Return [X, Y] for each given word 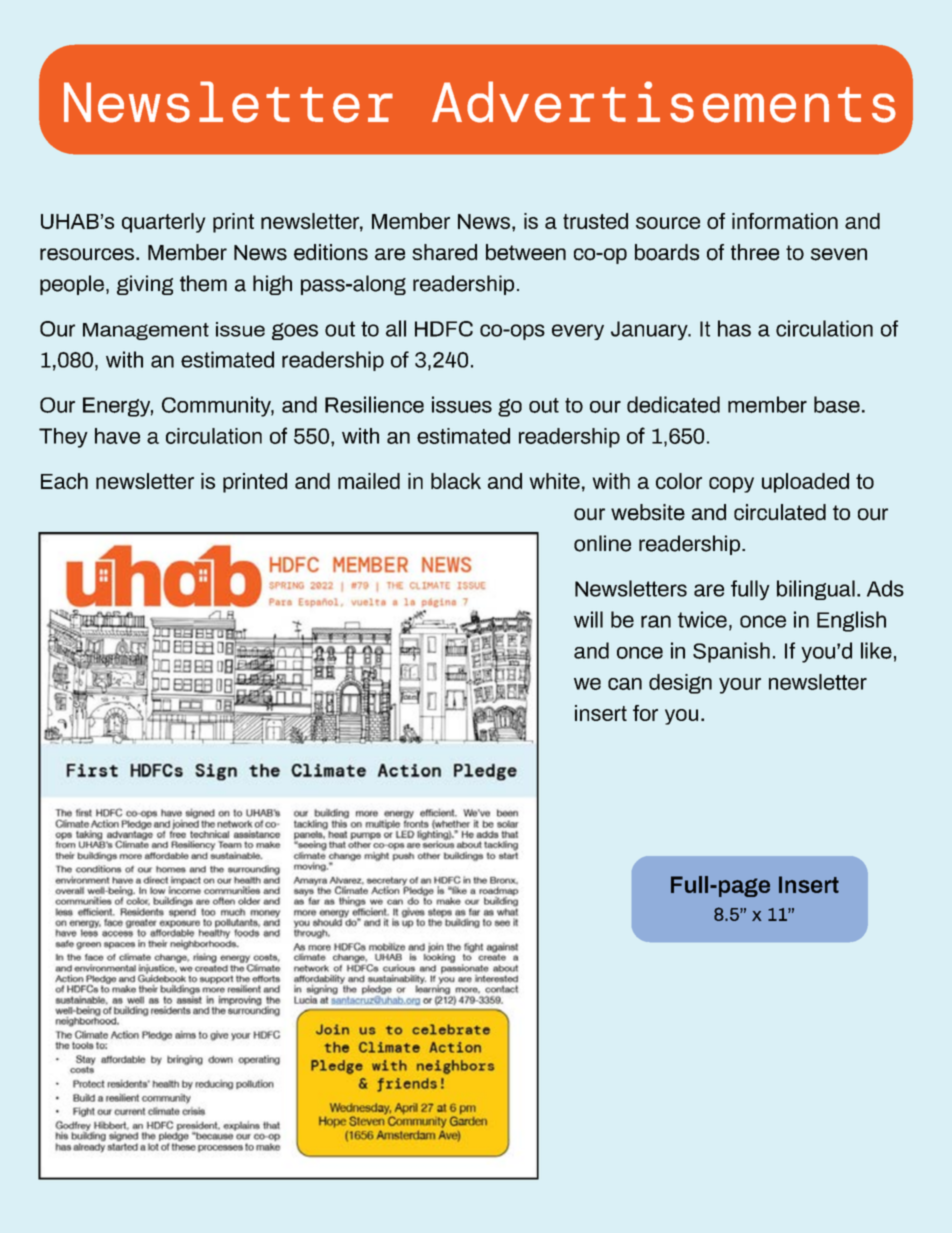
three [755, 252]
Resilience [374, 404]
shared [444, 252]
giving [145, 285]
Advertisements [664, 102]
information [785, 221]
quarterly [164, 223]
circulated [780, 512]
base [837, 404]
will [588, 619]
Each [64, 481]
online [602, 543]
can [625, 684]
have [117, 436]
